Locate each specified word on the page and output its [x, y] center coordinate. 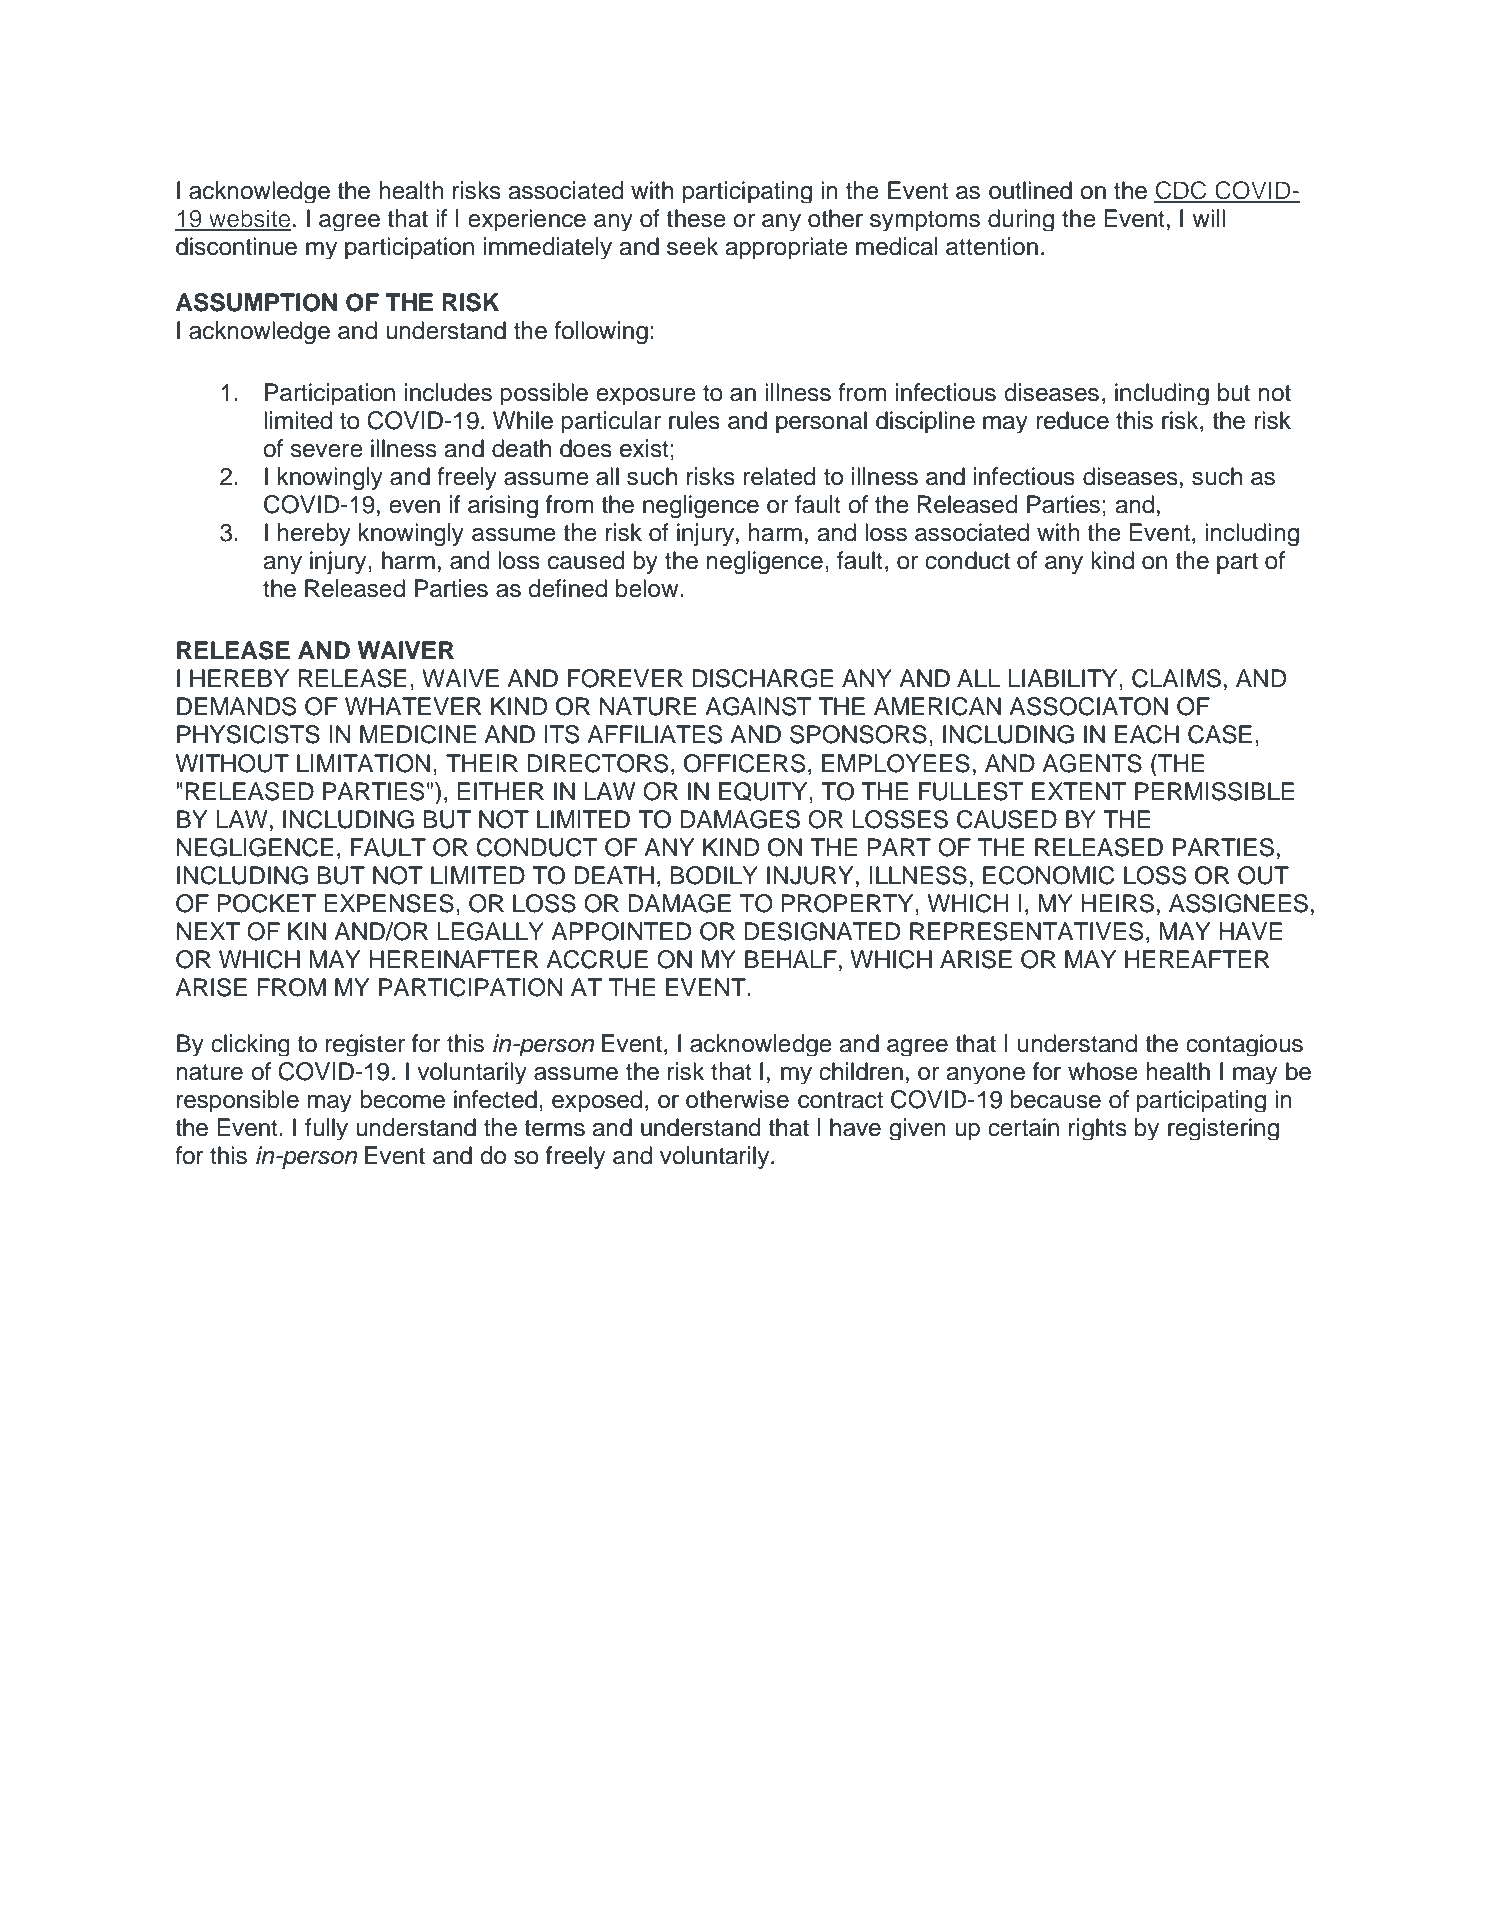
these [696, 218]
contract [840, 1100]
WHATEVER [413, 706]
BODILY [714, 875]
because [1055, 1099]
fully [326, 1129]
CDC [1181, 191]
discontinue [236, 246]
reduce [1072, 420]
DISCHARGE [763, 678]
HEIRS [1117, 903]
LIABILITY [1064, 678]
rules [694, 420]
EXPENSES [389, 903]
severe [327, 451]
